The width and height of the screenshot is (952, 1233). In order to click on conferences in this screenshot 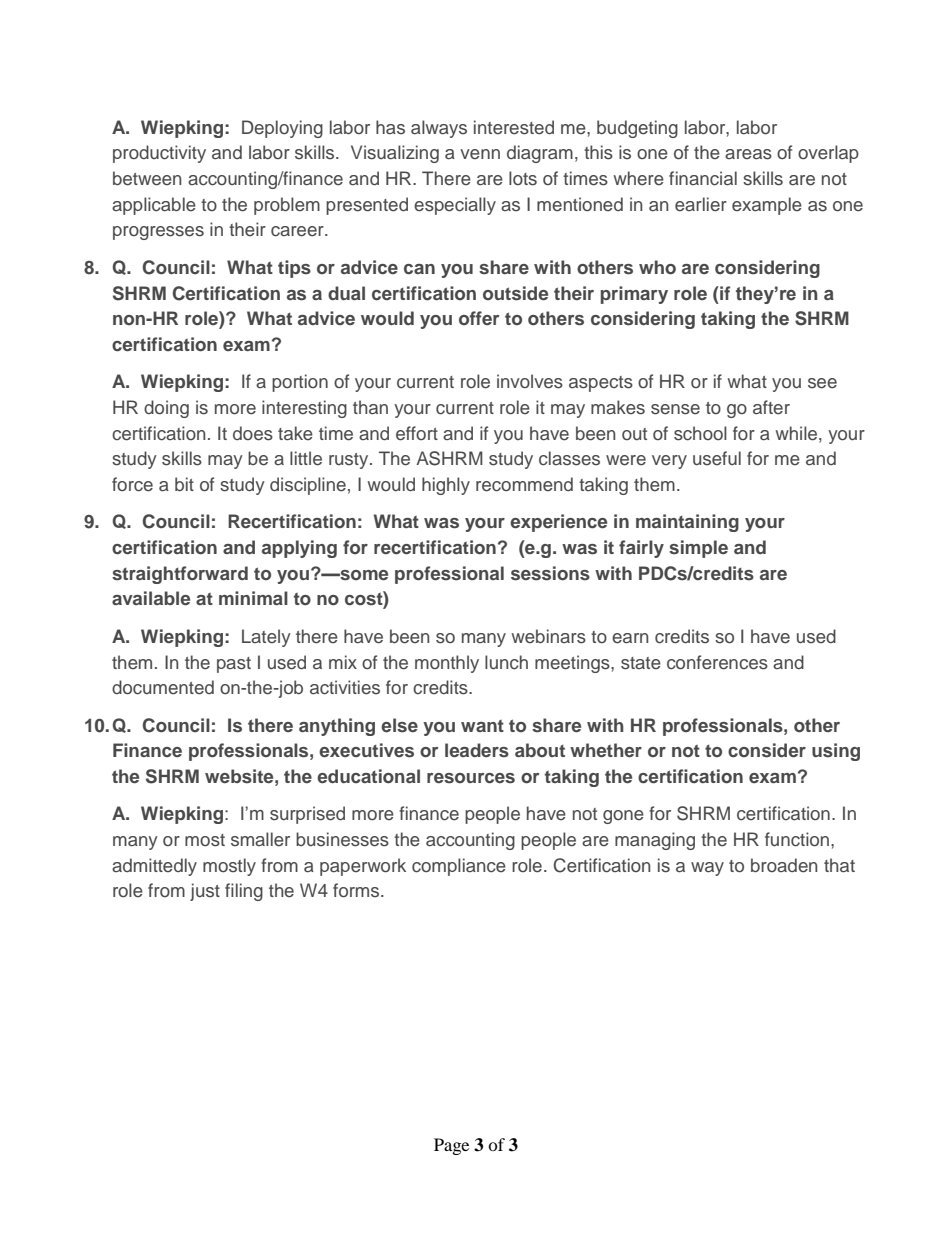, I will do `click(717, 662)`.
